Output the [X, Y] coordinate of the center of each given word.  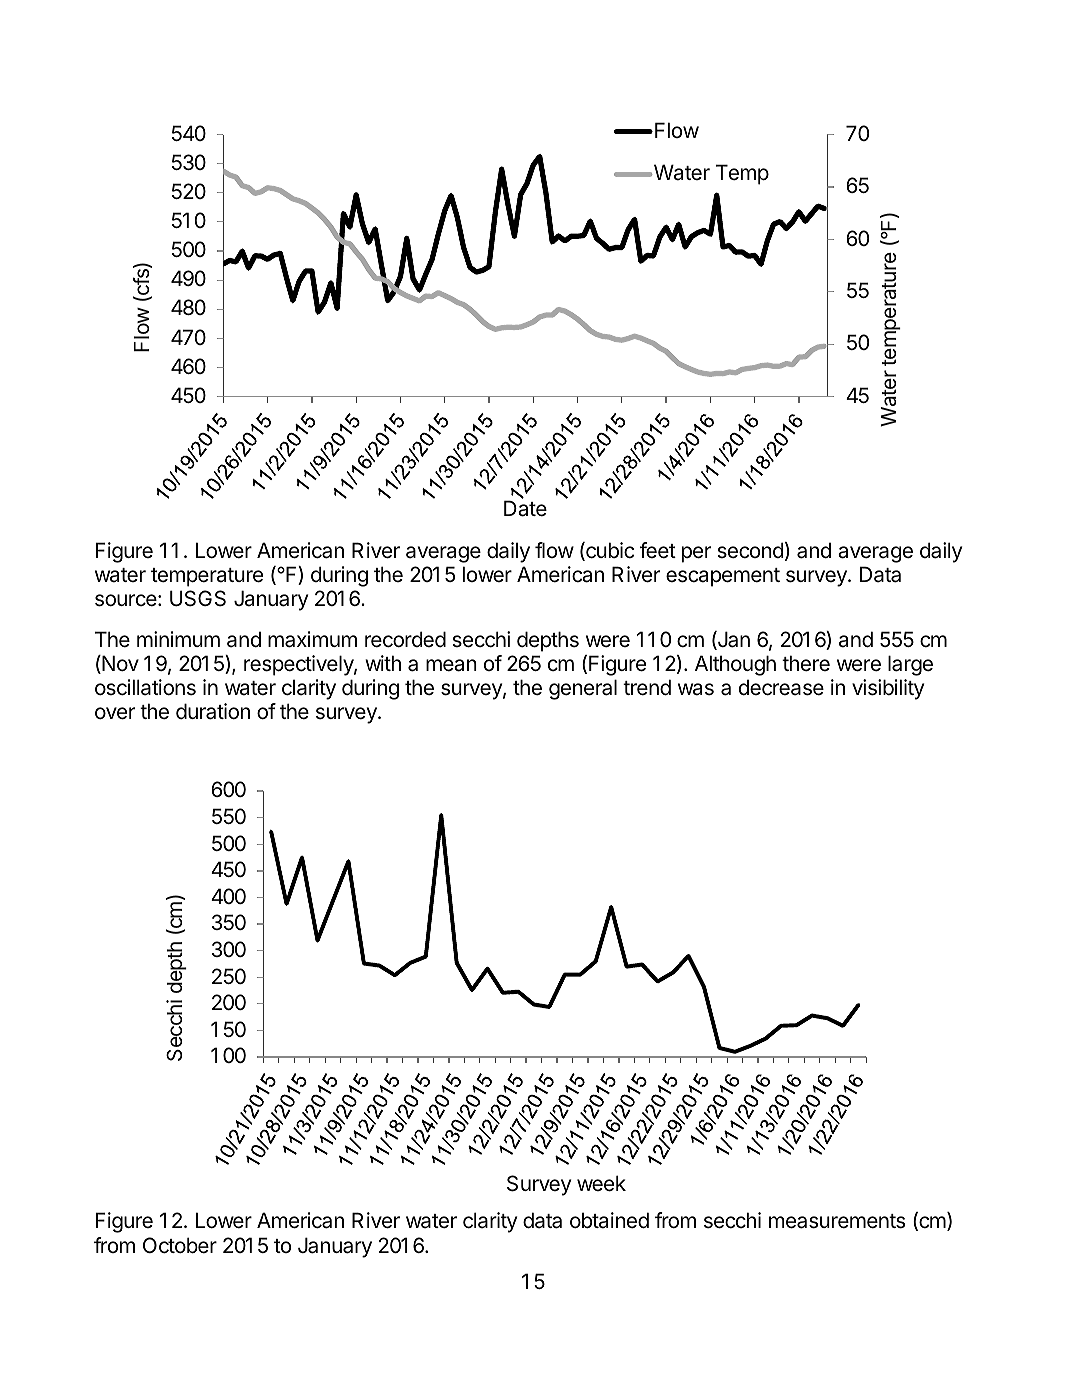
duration [213, 711]
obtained [609, 1220]
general [583, 689]
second [750, 550]
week [601, 1183]
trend [647, 687]
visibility [888, 689]
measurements [837, 1221]
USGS [198, 598]
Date [525, 508]
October [180, 1245]
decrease [781, 687]
